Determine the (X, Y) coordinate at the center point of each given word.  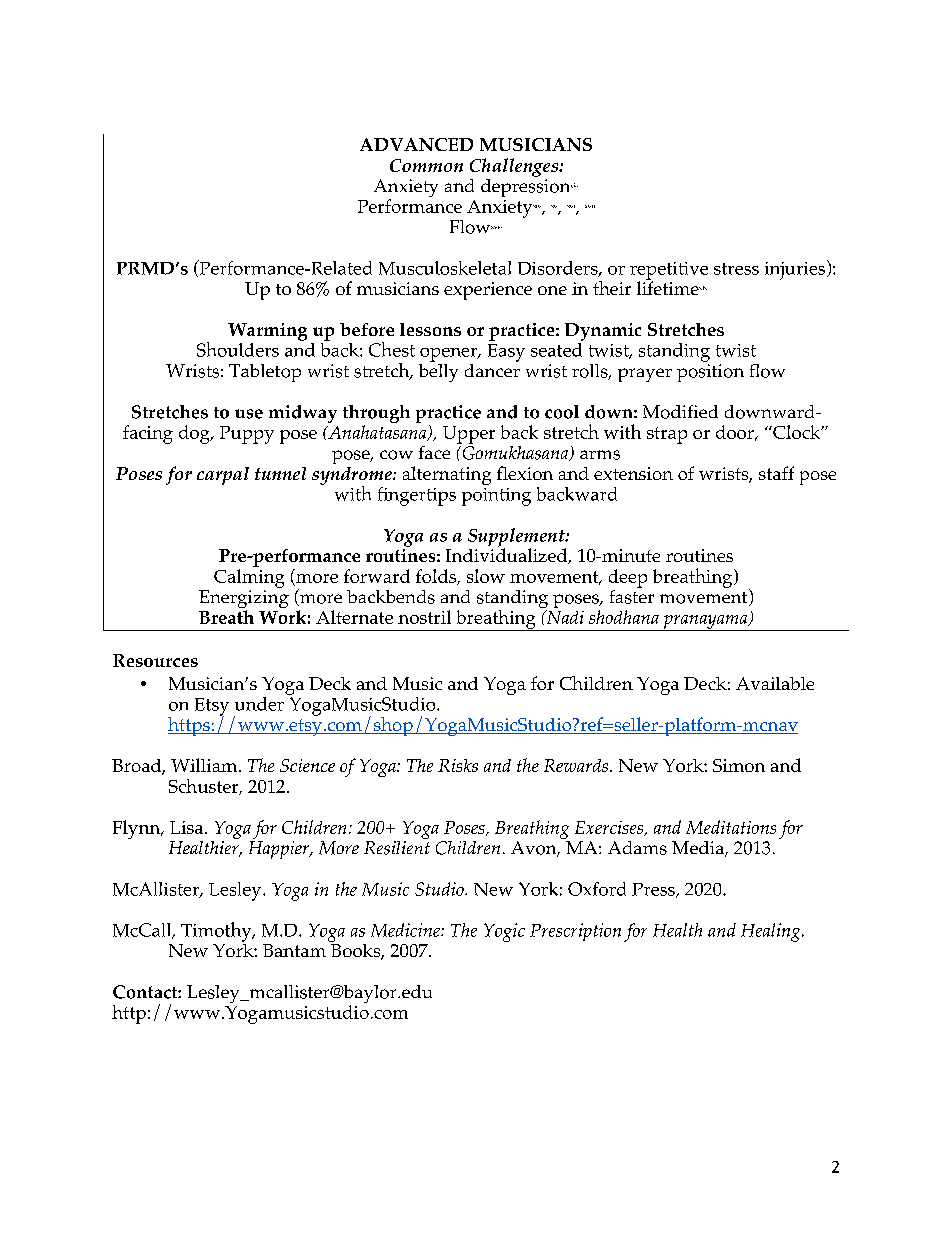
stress (736, 269)
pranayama (705, 623)
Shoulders (238, 349)
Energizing (244, 600)
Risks (458, 765)
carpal (223, 476)
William (205, 765)
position (710, 373)
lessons (430, 329)
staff (776, 473)
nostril (424, 617)
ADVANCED (416, 144)
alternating (447, 475)
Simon (739, 765)
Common (426, 165)
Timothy (217, 932)
